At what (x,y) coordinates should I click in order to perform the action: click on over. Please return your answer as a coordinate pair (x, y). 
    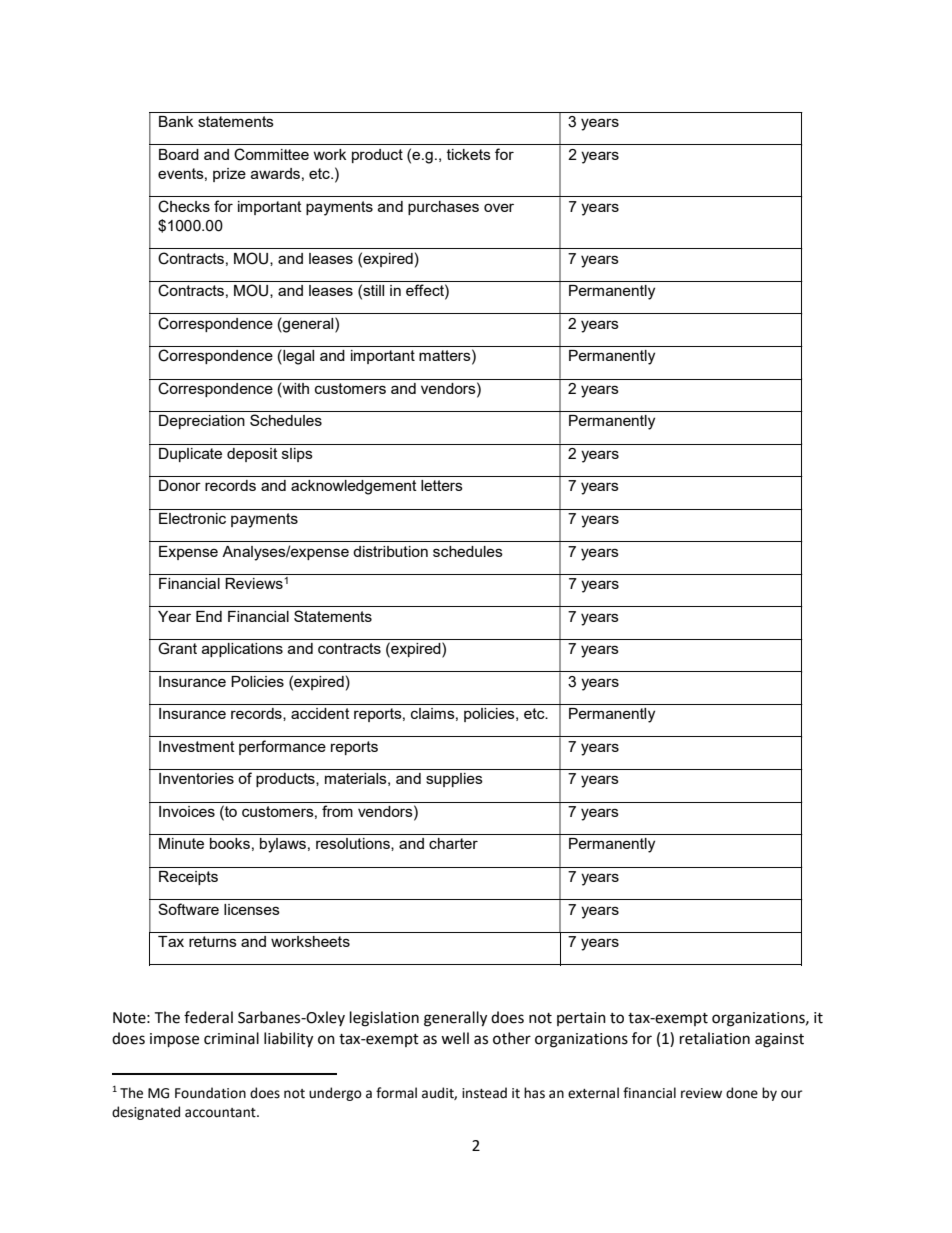
    Looking at the image, I should click on (499, 207).
